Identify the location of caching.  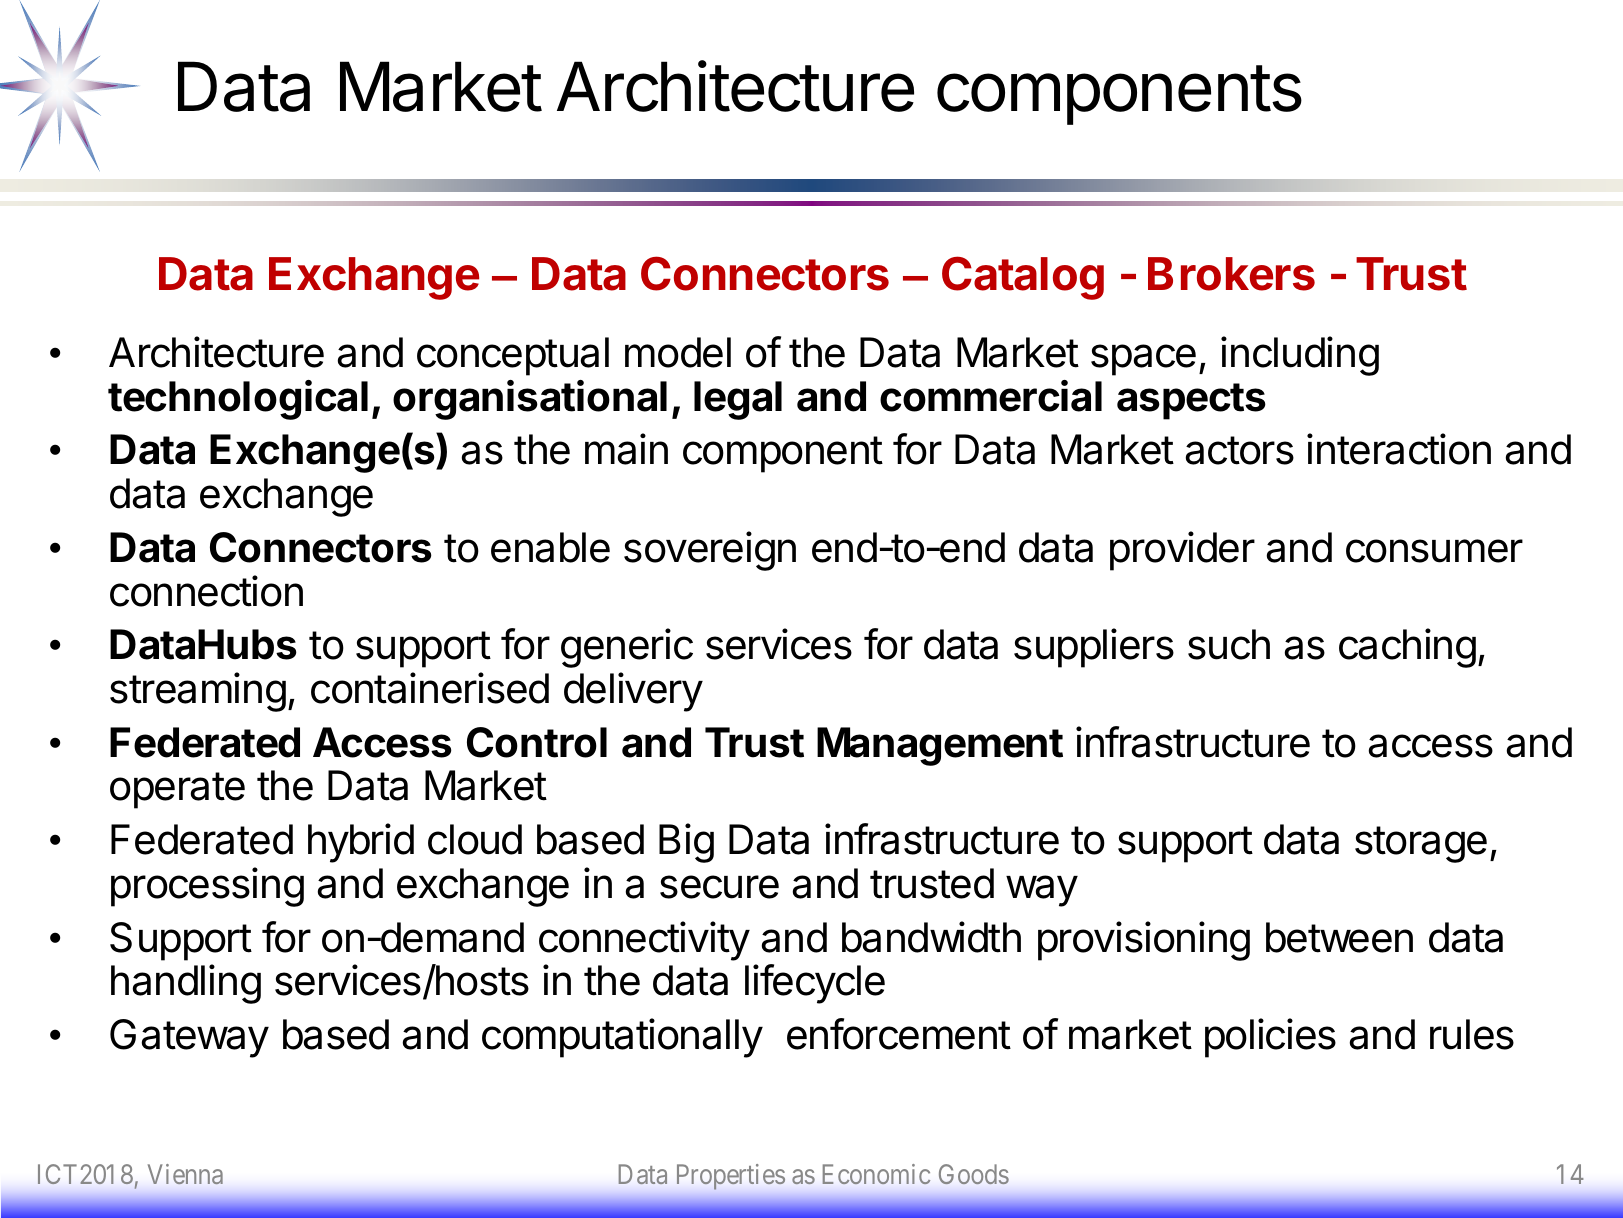
(1407, 648).
